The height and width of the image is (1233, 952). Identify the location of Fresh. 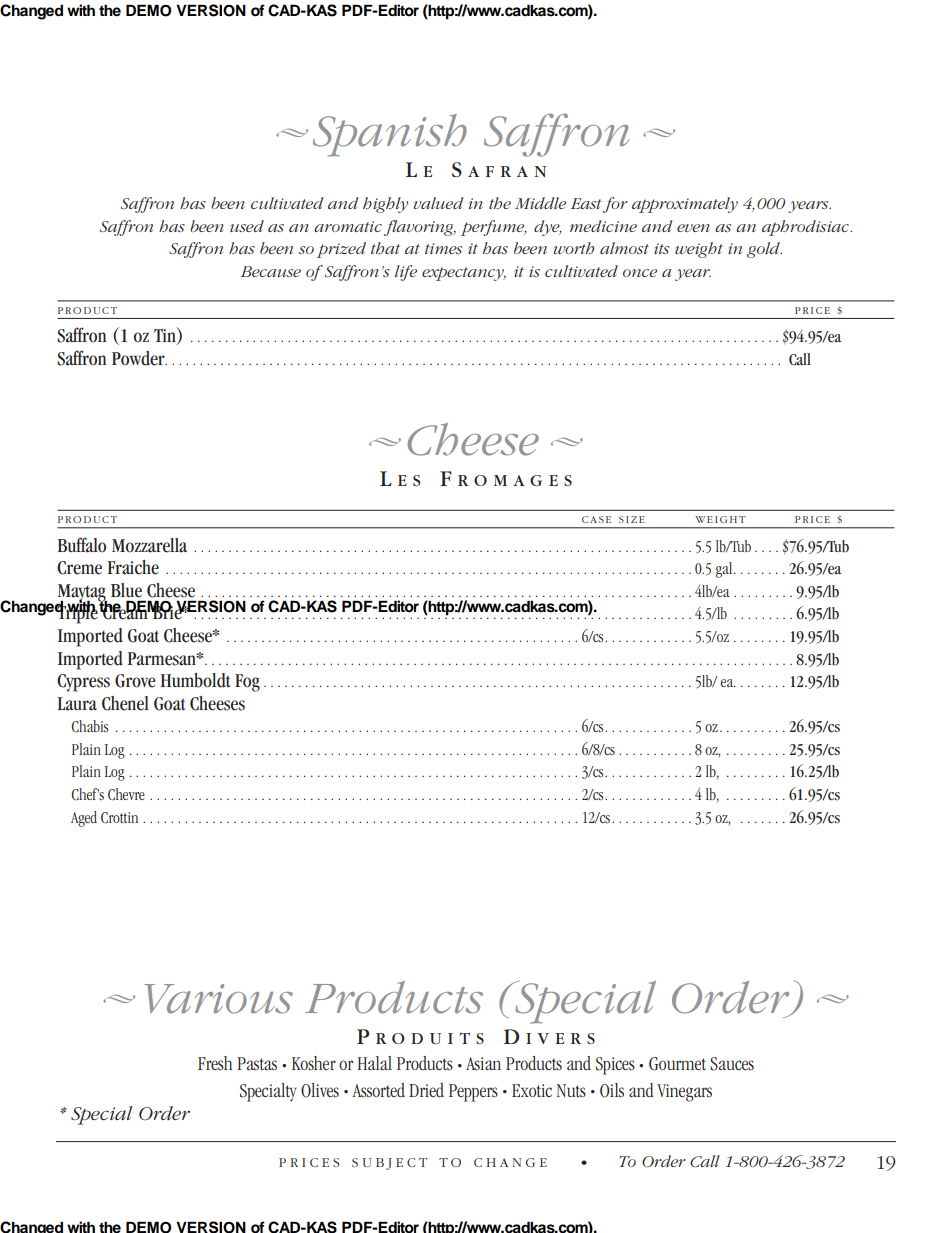
(215, 1063).
